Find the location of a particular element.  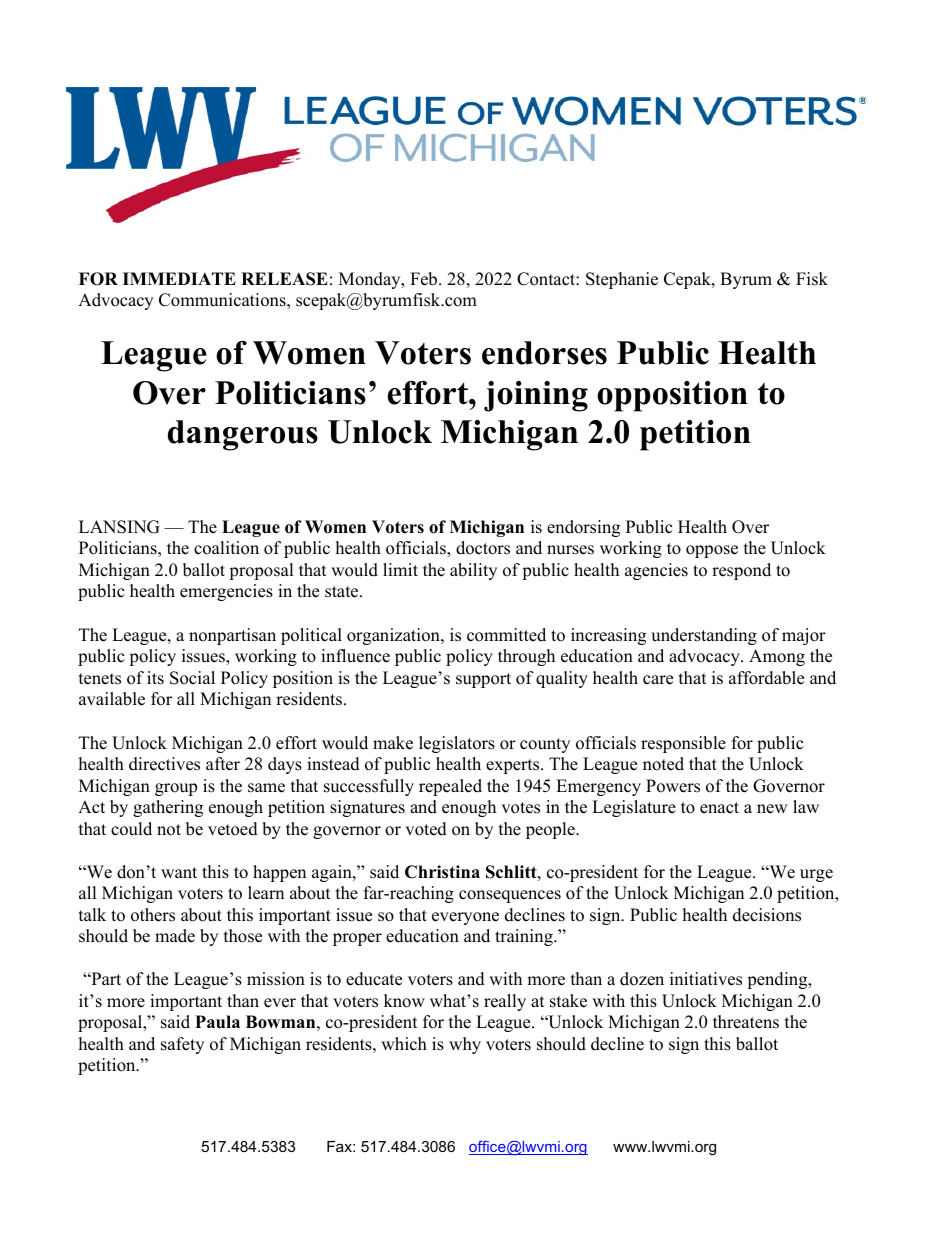

IMMEDIATE is located at coordinates (179, 278).
